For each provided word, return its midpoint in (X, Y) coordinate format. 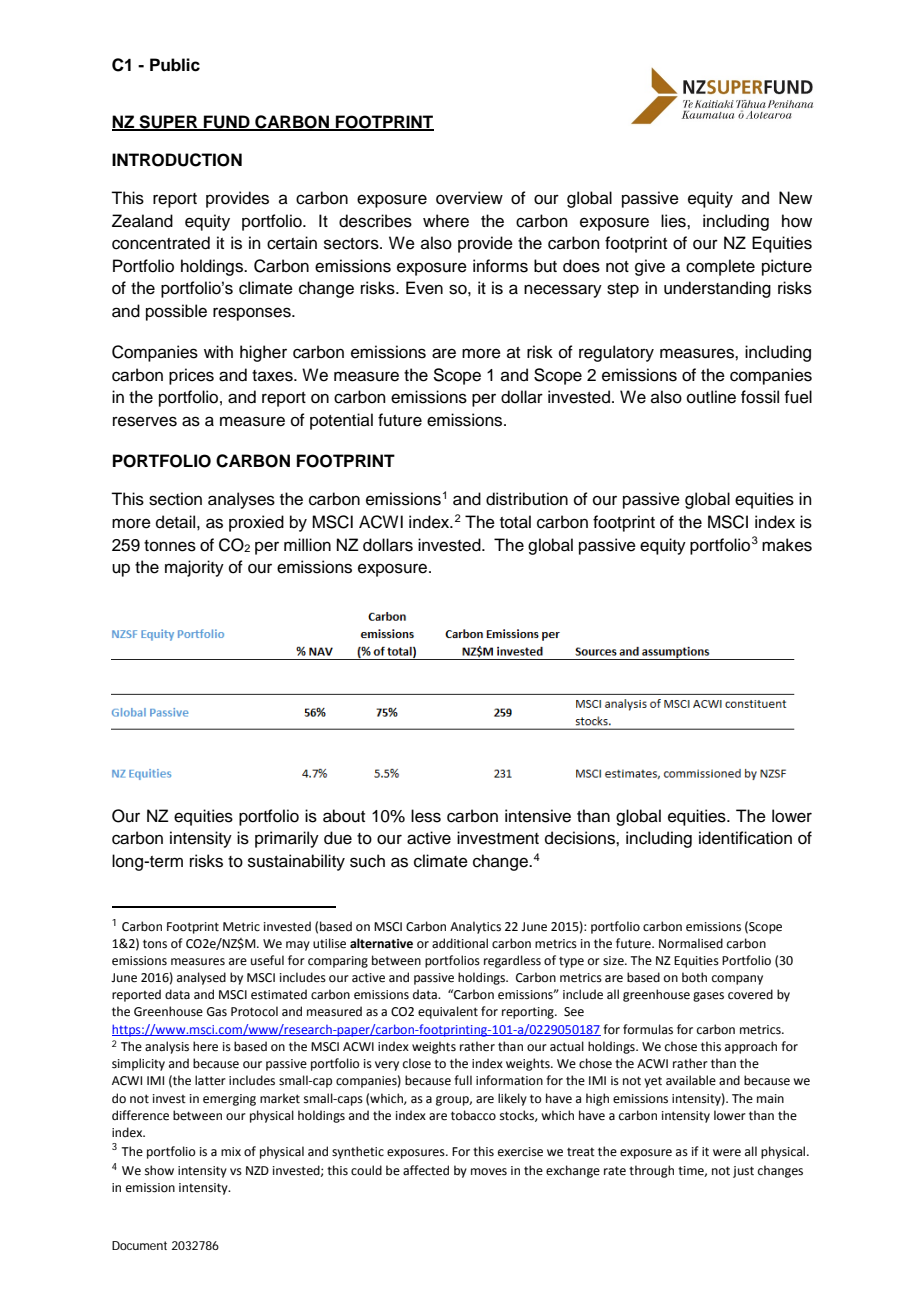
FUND (227, 122)
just (743, 1172)
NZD (257, 1170)
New (795, 198)
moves (489, 1172)
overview (469, 198)
